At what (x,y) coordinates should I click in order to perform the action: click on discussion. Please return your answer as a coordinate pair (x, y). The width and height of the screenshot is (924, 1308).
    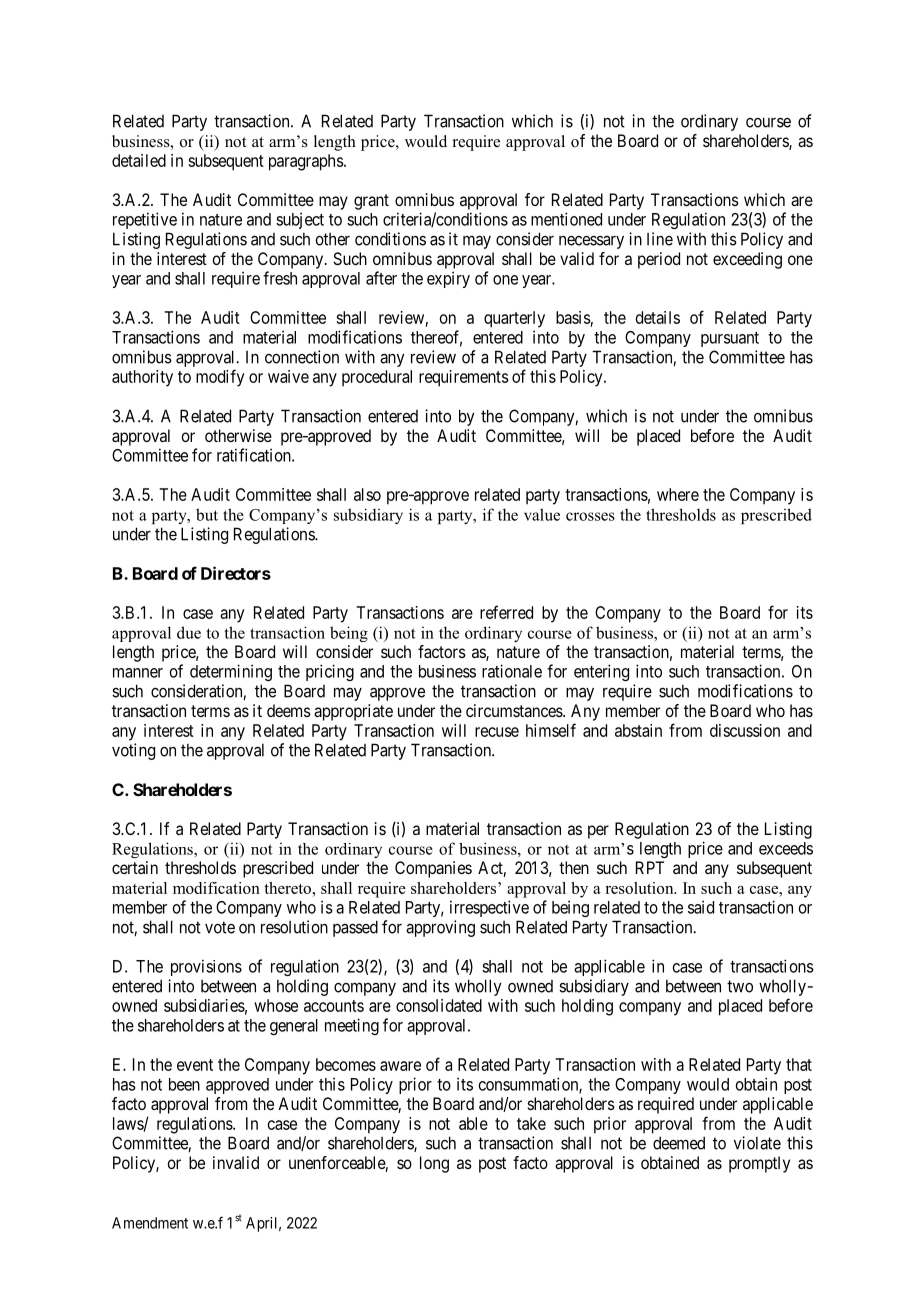
    Looking at the image, I should click on (745, 730).
